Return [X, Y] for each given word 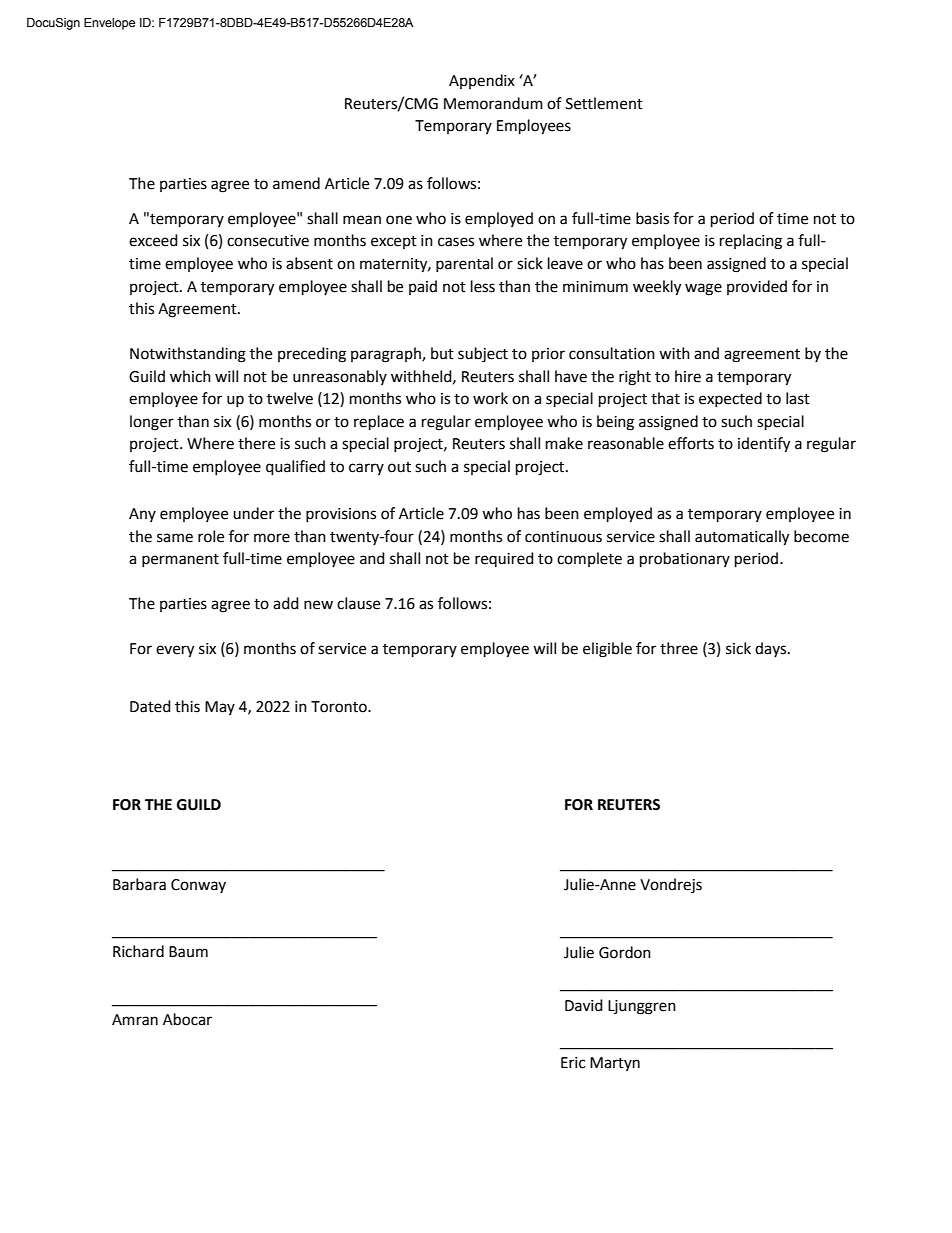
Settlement [604, 103]
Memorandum [493, 103]
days [772, 649]
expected [730, 399]
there [256, 443]
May [220, 708]
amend [296, 183]
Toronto [340, 707]
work [490, 398]
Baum [188, 952]
